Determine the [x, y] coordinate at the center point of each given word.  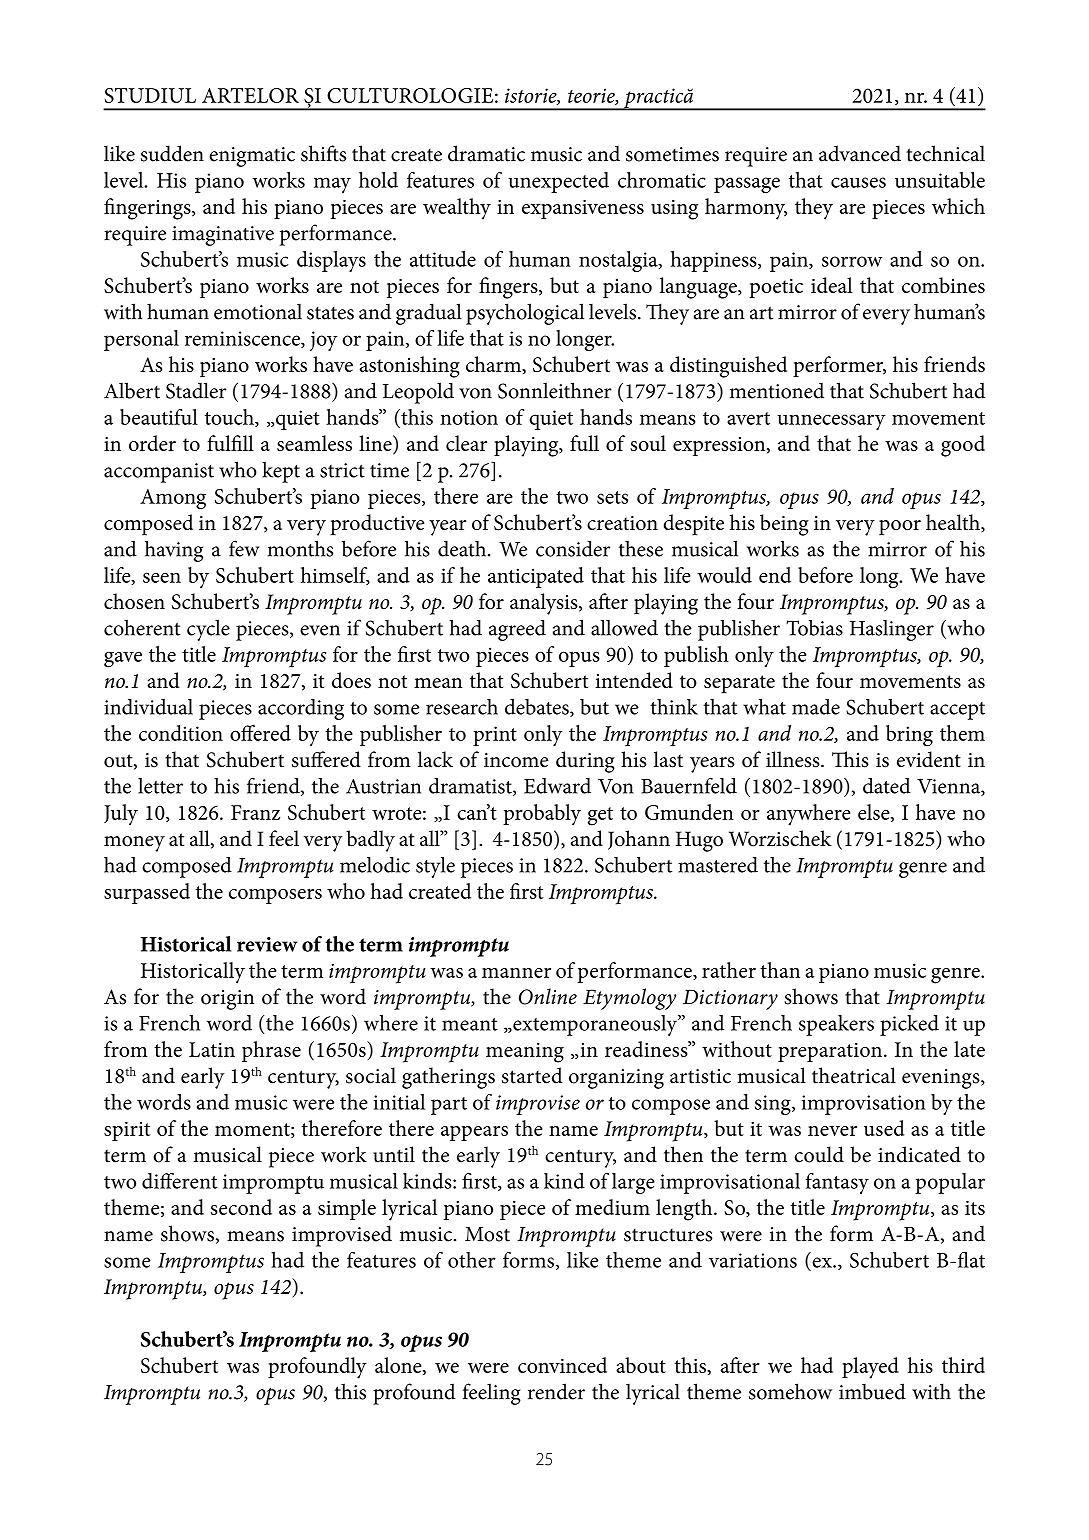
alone [399, 1366]
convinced [562, 1365]
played [870, 1368]
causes [858, 182]
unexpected [558, 182]
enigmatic [252, 157]
